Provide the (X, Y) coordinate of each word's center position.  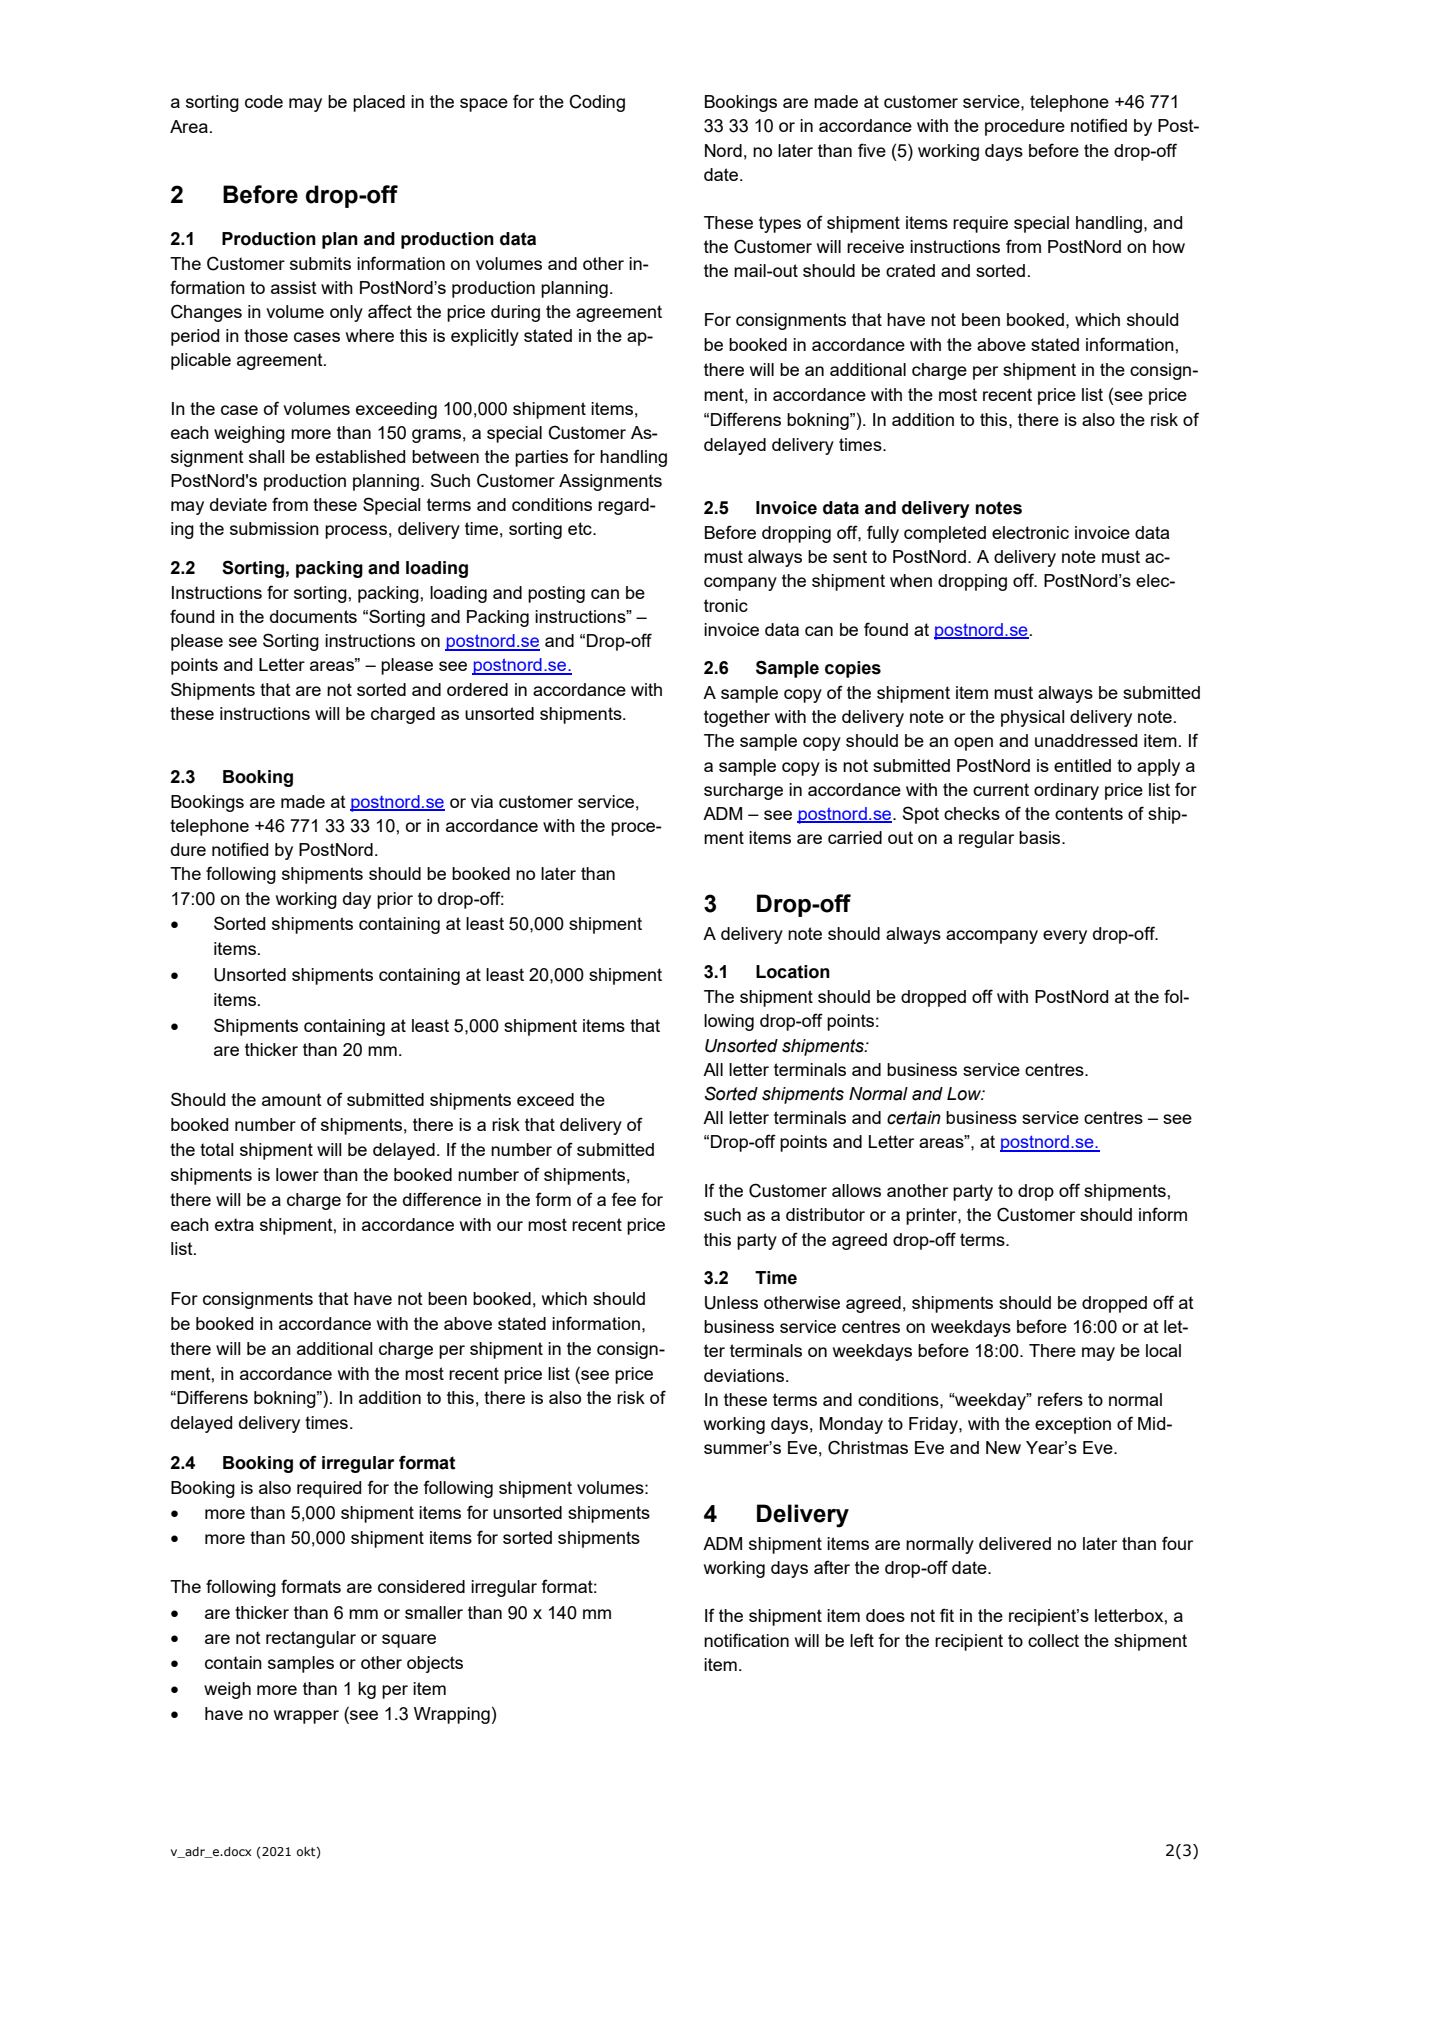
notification (746, 1640)
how (1169, 246)
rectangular (311, 1639)
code (264, 101)
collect (1053, 1640)
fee (624, 1199)
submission (274, 528)
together (737, 718)
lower (297, 1174)
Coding (597, 103)
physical (1033, 718)
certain (914, 1118)
